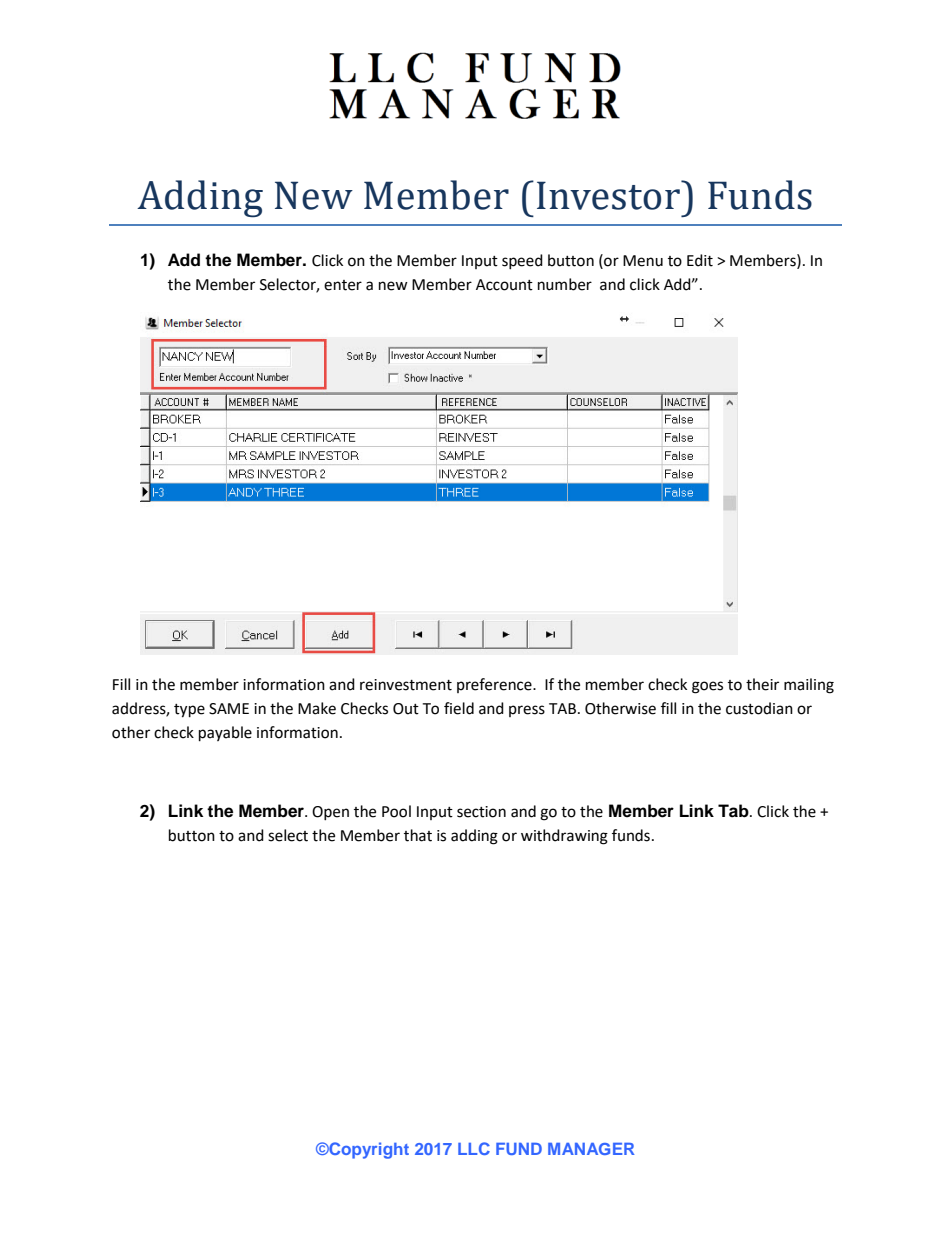 The width and height of the page is (952, 1233). I want to click on Open, so click(330, 813).
